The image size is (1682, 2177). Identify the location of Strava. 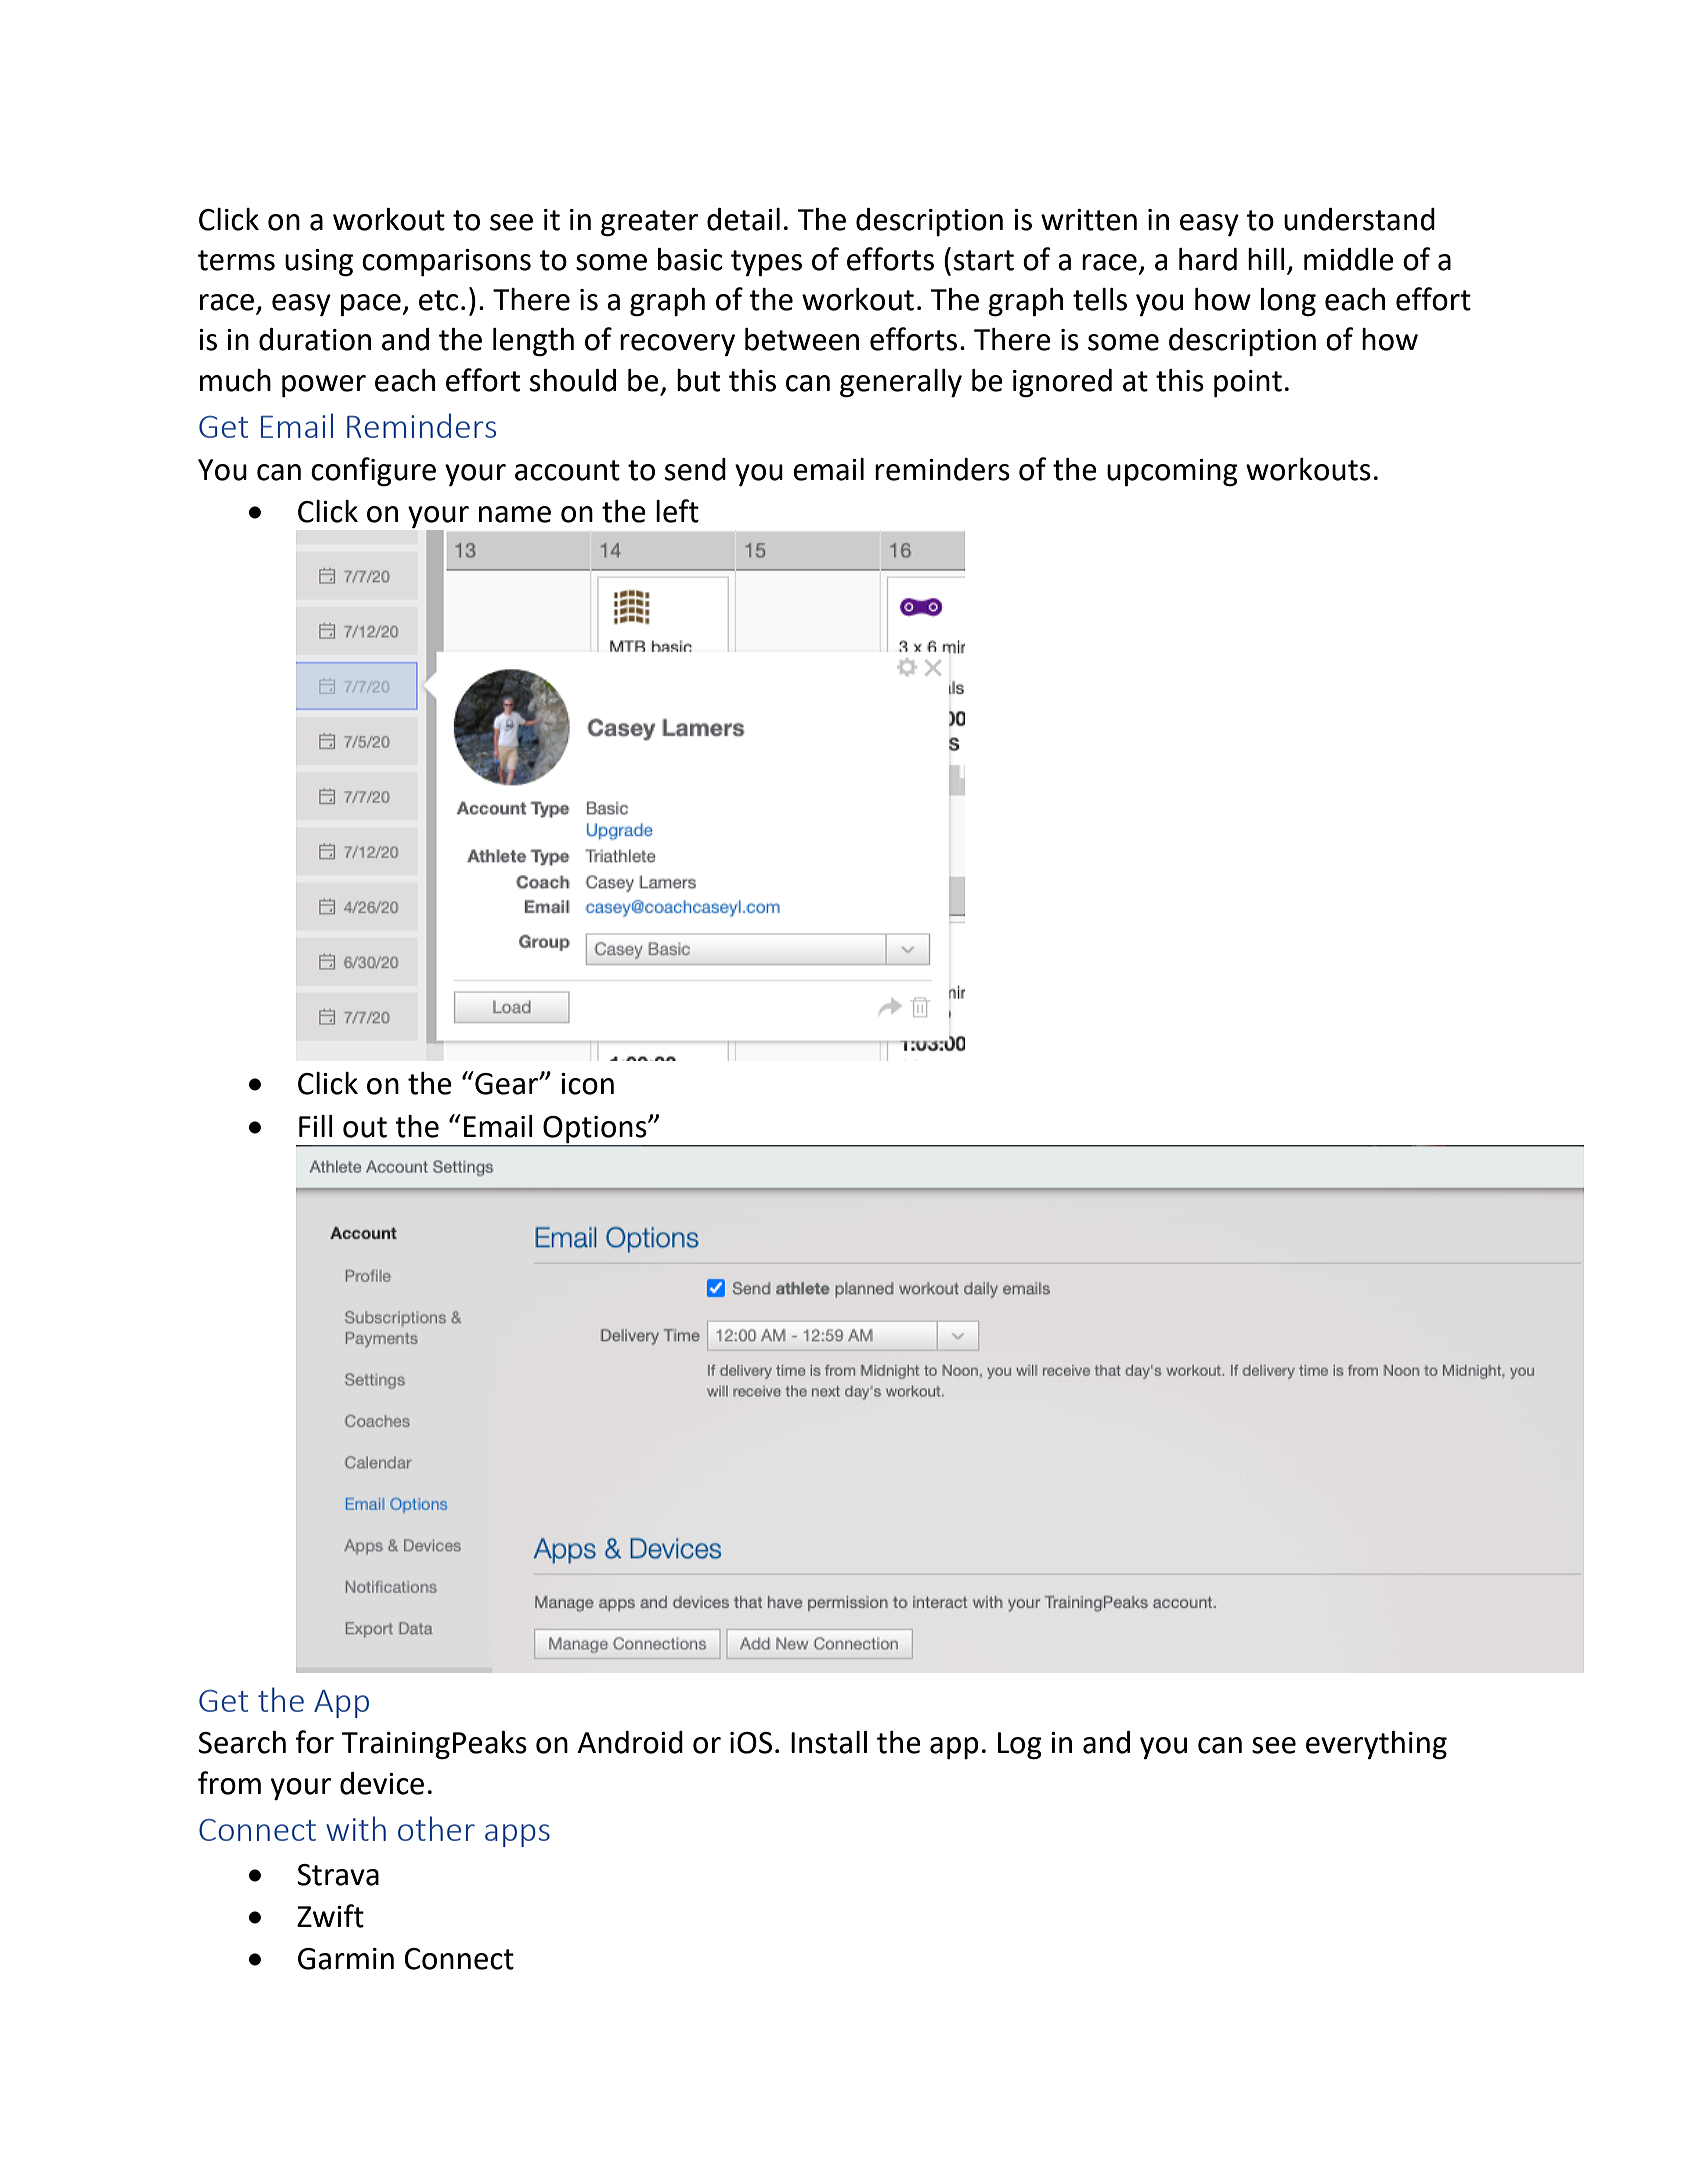
(338, 1875).
